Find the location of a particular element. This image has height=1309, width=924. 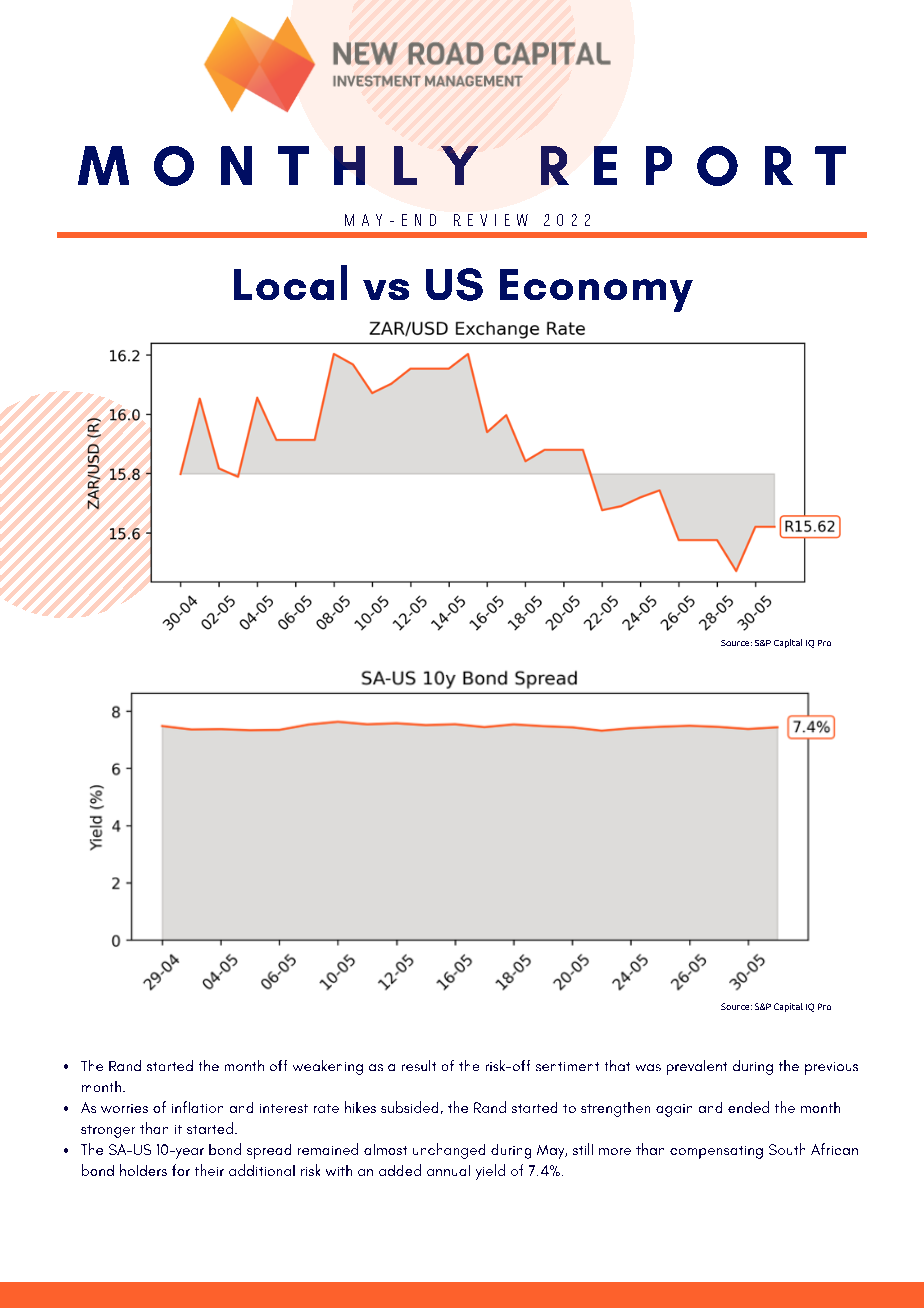

result is located at coordinates (419, 1065).
